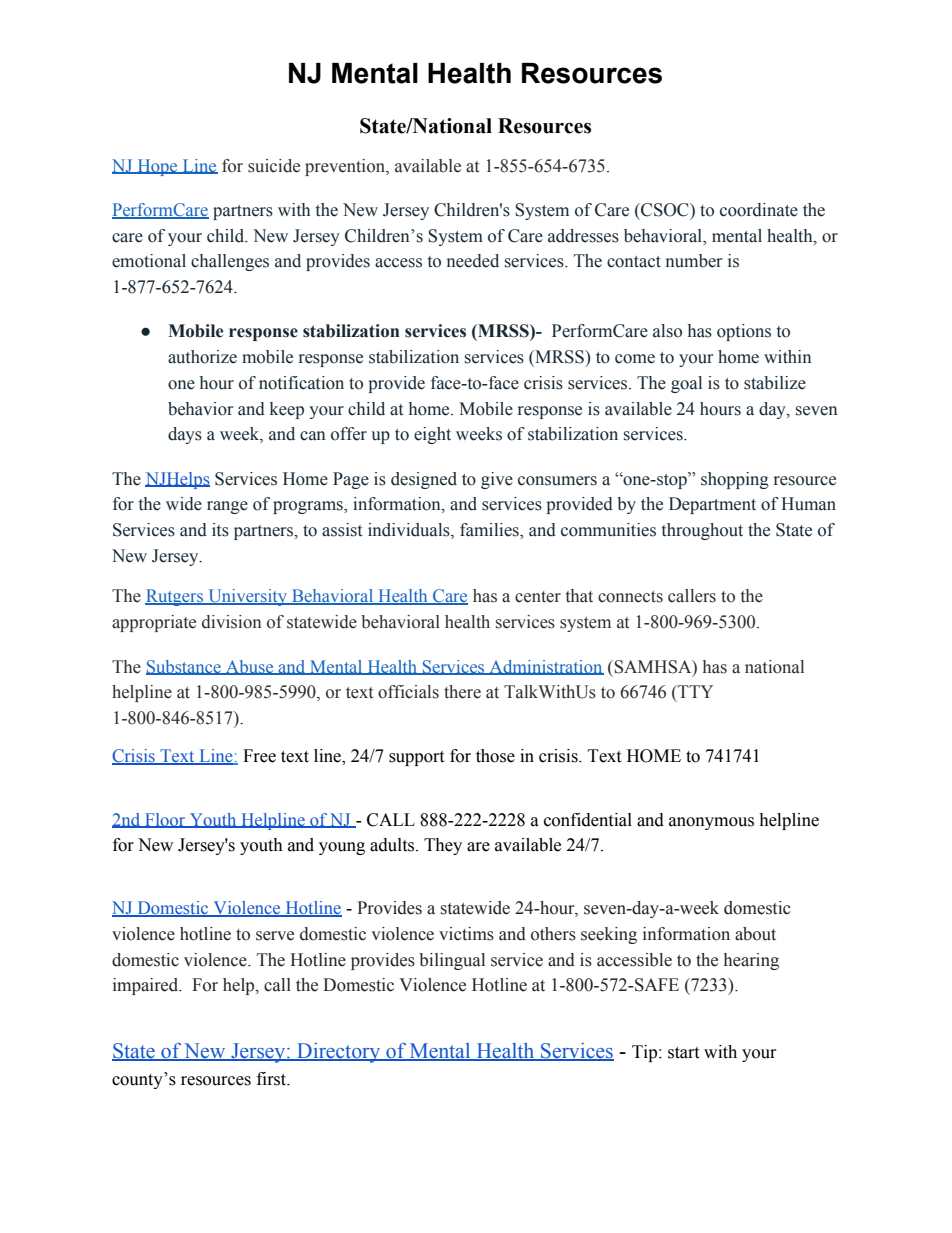  I want to click on division, so click(231, 622).
